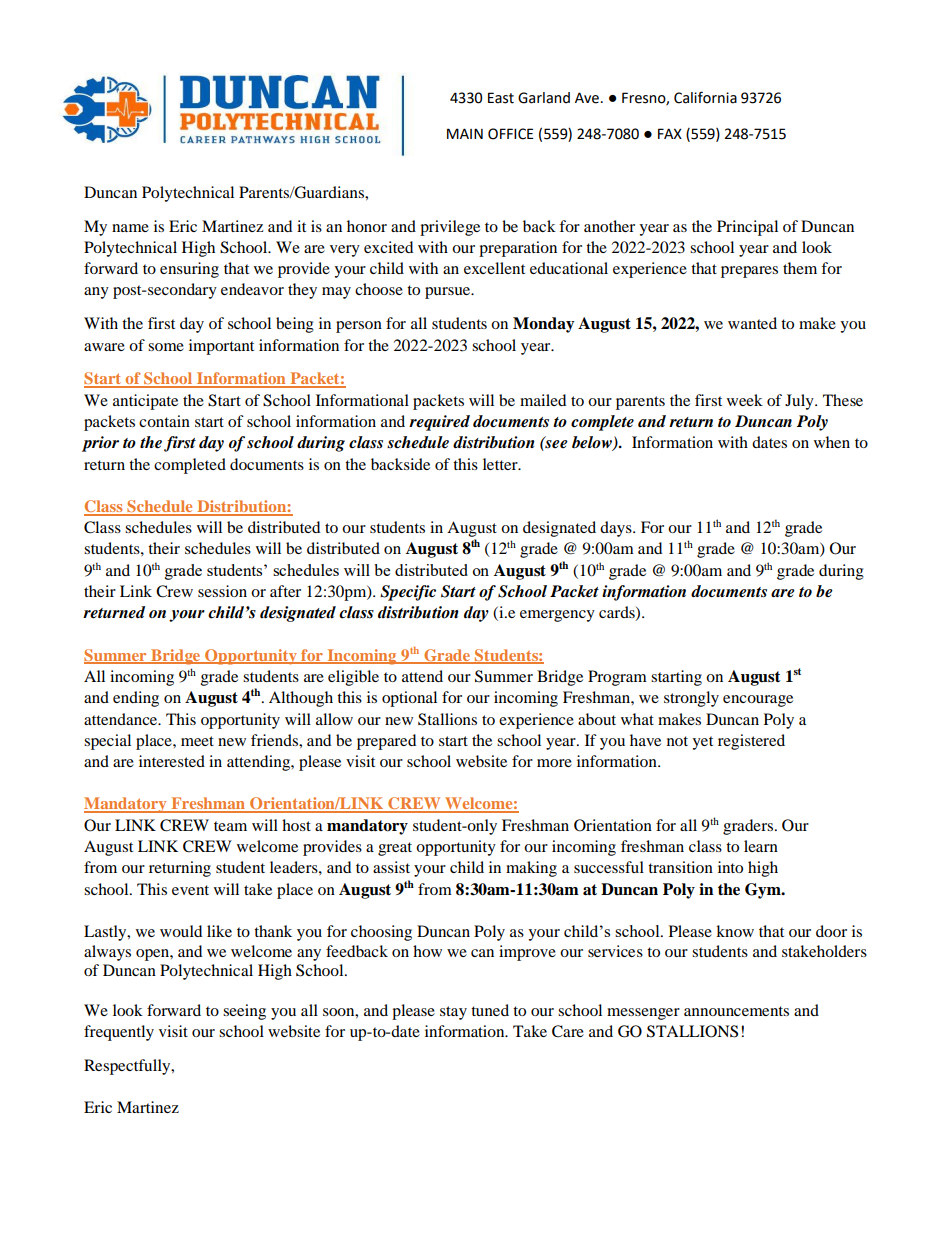 The height and width of the screenshot is (1233, 952). I want to click on name, so click(130, 228).
